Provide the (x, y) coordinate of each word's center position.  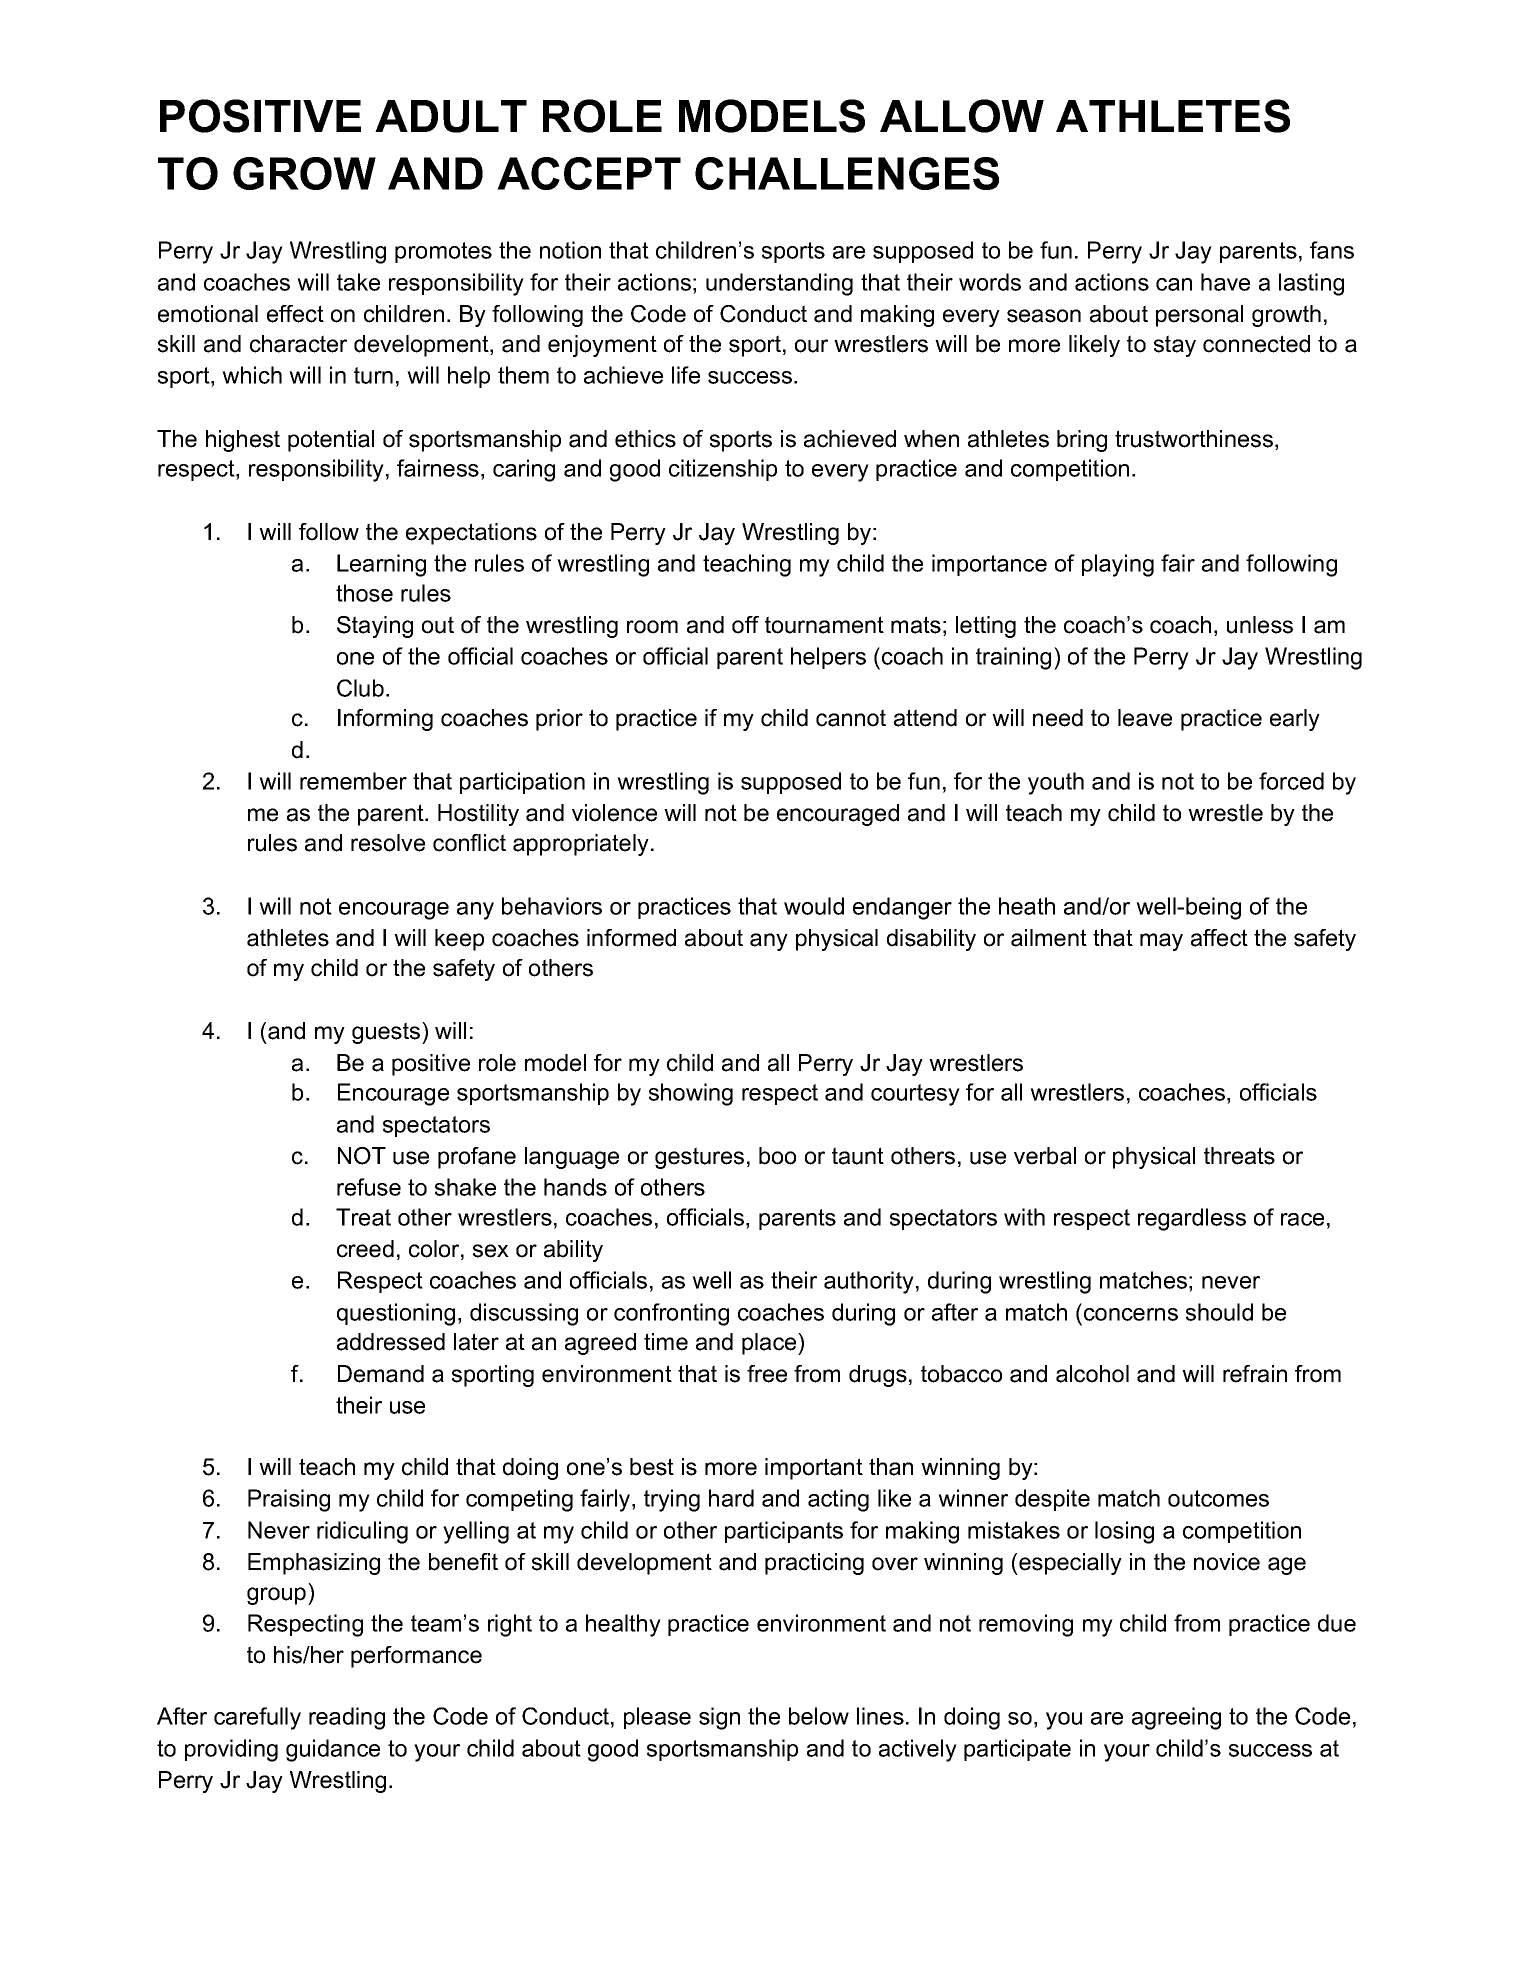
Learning (381, 565)
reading (347, 1718)
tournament (824, 625)
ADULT (451, 116)
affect (1219, 938)
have (1225, 282)
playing (1118, 565)
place (770, 1344)
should (1219, 1312)
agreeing (1176, 1718)
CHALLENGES (847, 173)
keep (459, 940)
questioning (396, 1314)
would (814, 906)
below (819, 1716)
